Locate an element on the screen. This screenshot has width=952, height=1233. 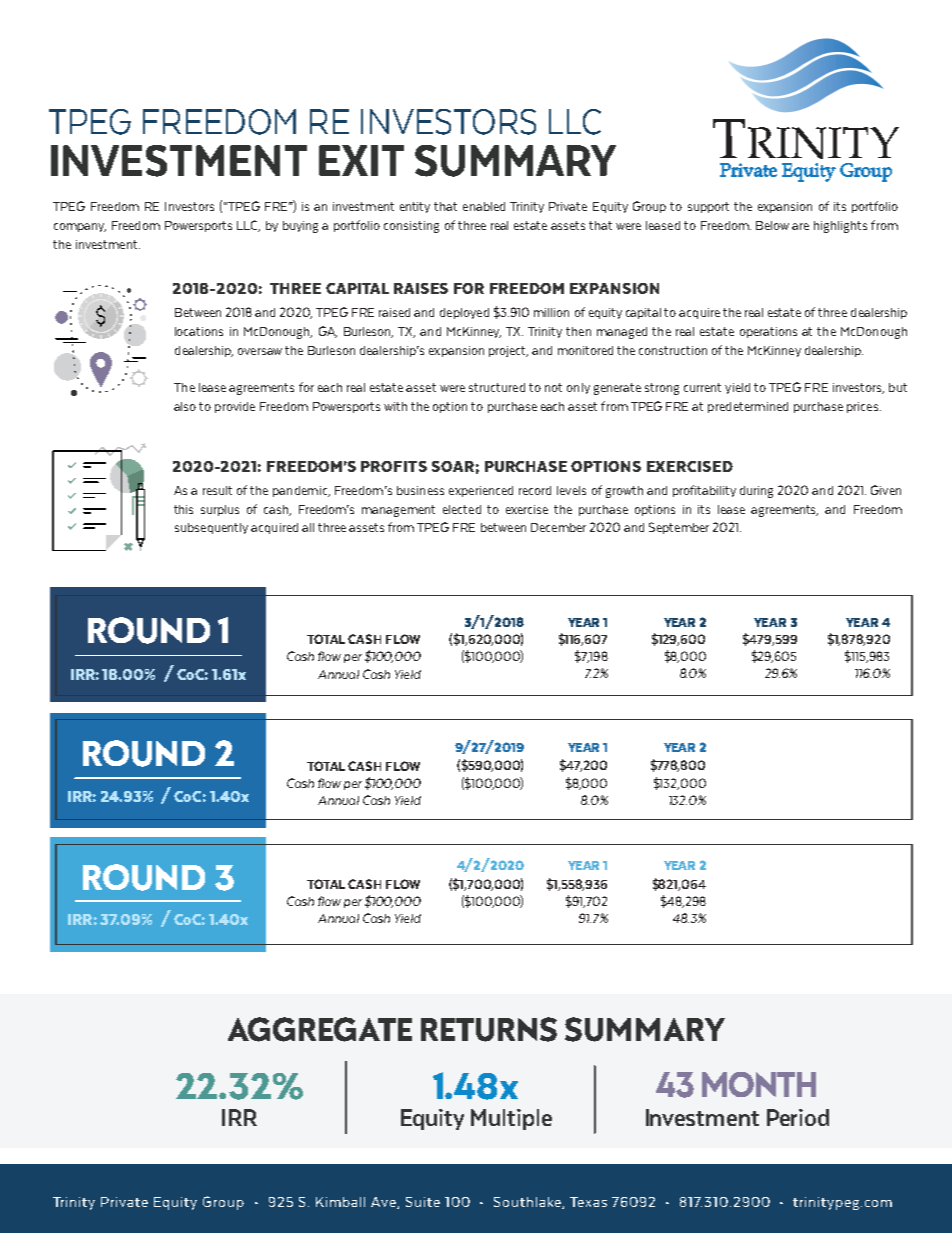
company is located at coordinates (80, 227).
